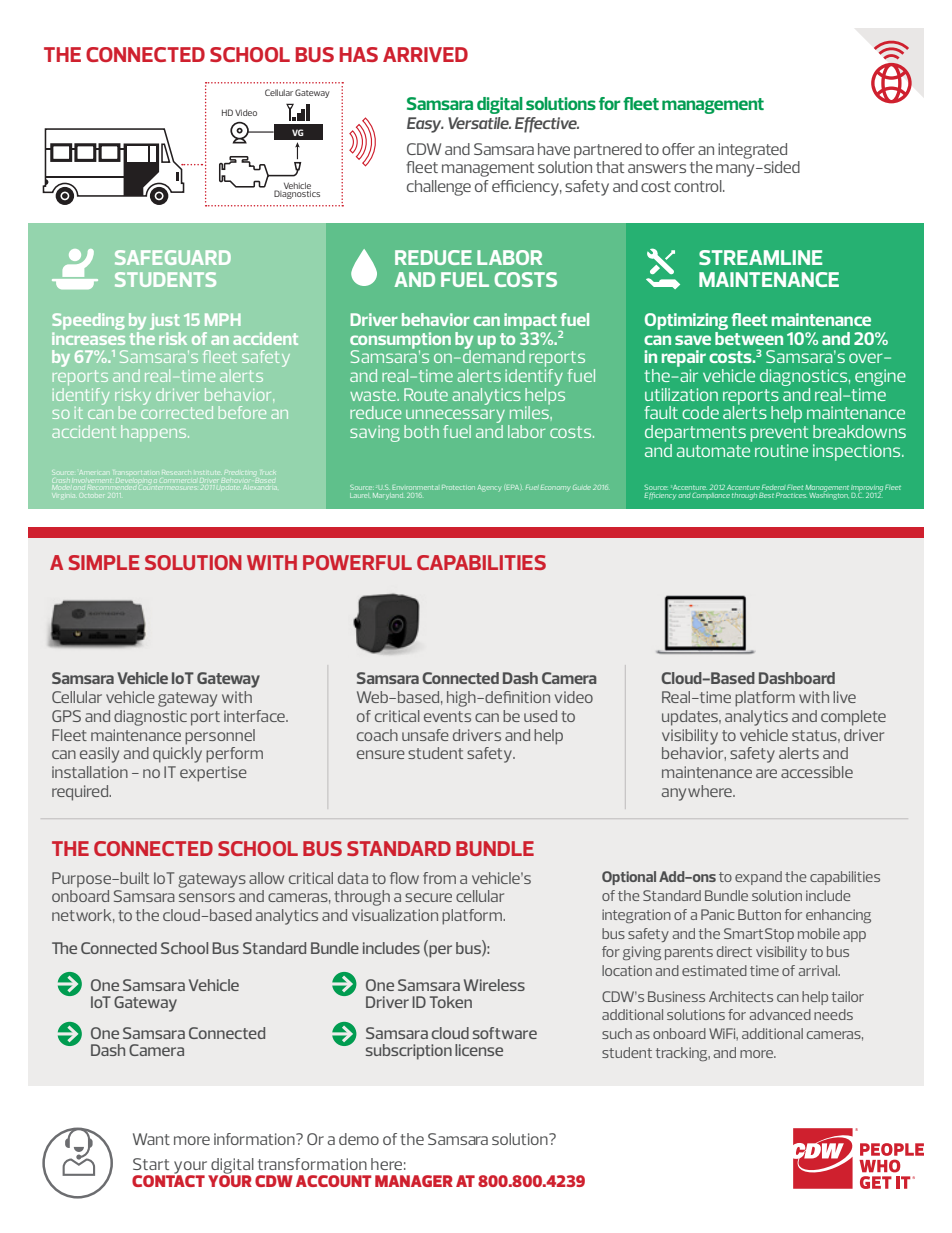 The height and width of the screenshot is (1233, 952). Describe the element at coordinates (425, 54) in the screenshot. I see `ARRIVED` at that location.
